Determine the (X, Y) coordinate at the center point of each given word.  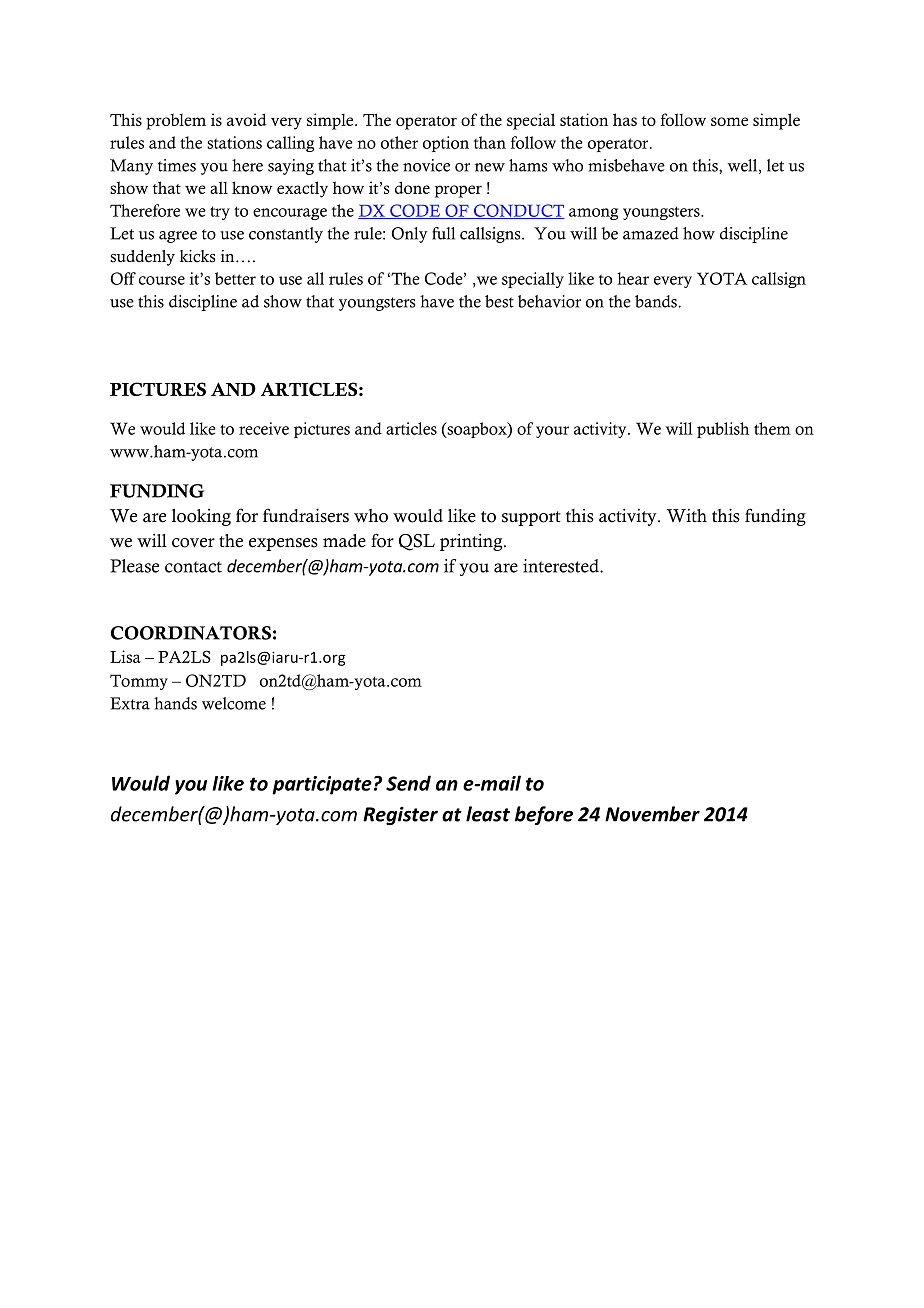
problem (176, 122)
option (446, 144)
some (729, 121)
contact (193, 567)
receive (264, 428)
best (499, 301)
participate (322, 785)
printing (472, 542)
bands (657, 301)
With (686, 515)
